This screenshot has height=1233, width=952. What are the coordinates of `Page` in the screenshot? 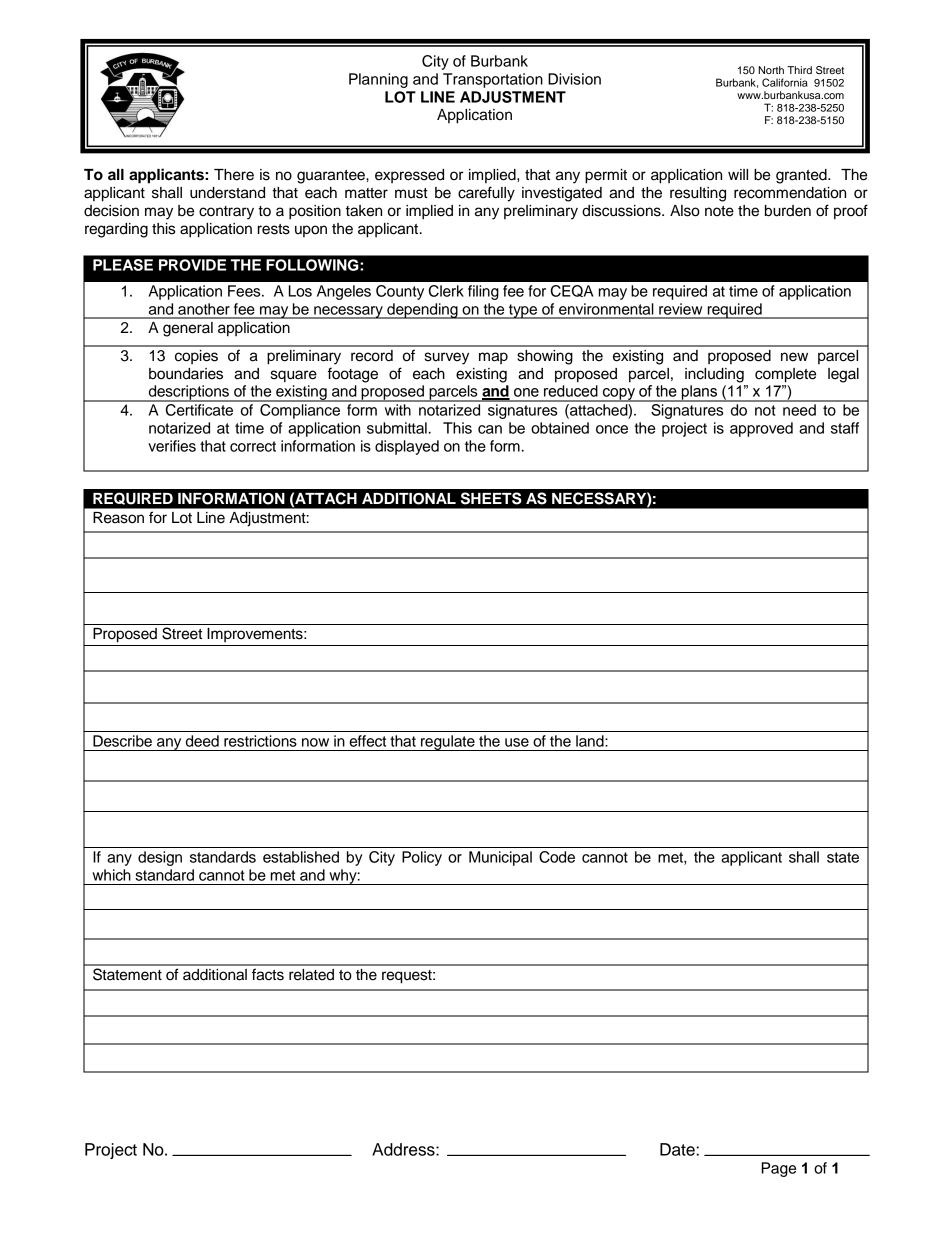 It's located at (778, 1169).
